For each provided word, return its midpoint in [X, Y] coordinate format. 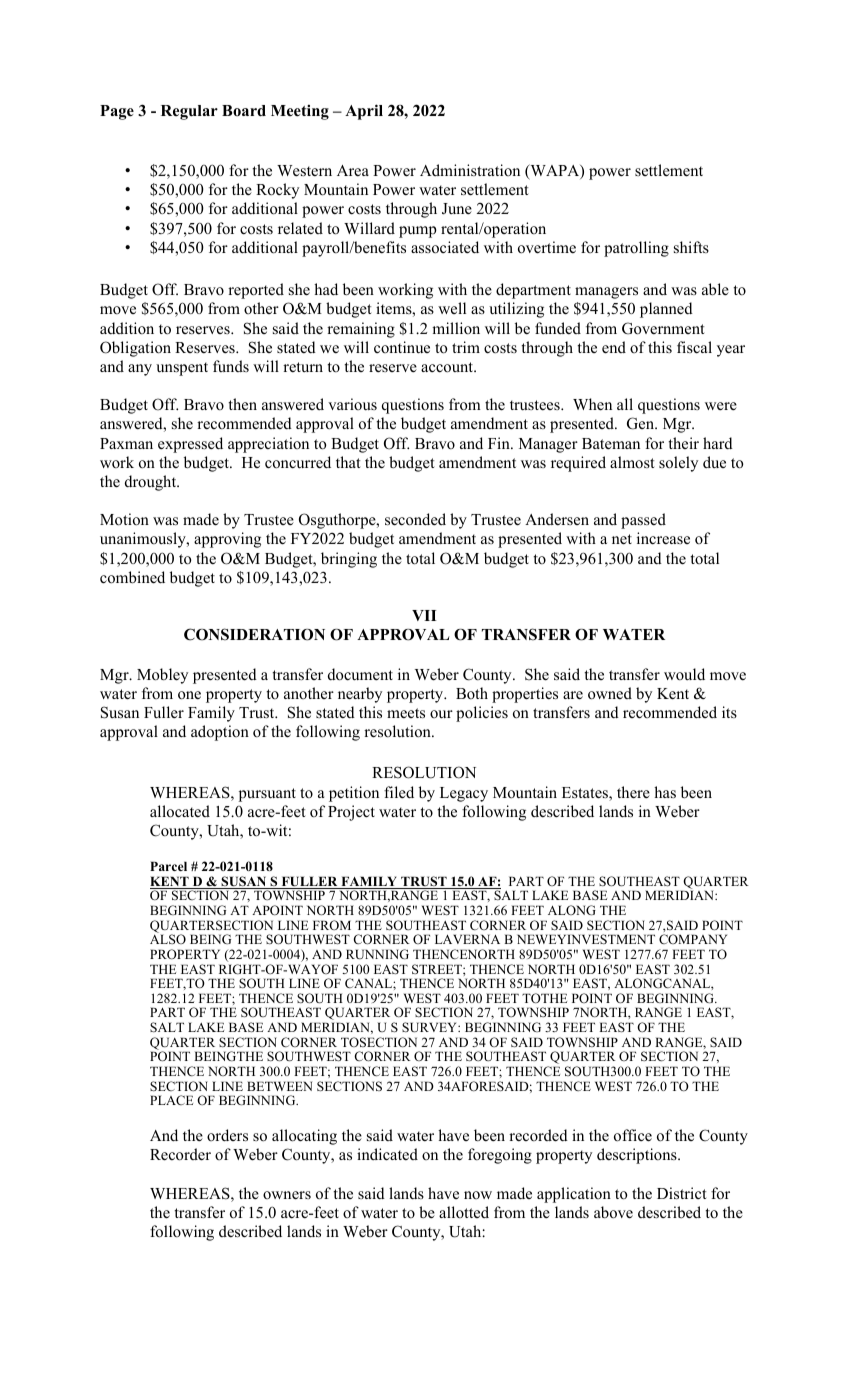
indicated [387, 1154]
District [681, 1193]
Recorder [180, 1154]
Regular [189, 112]
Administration [470, 170]
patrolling [636, 249]
